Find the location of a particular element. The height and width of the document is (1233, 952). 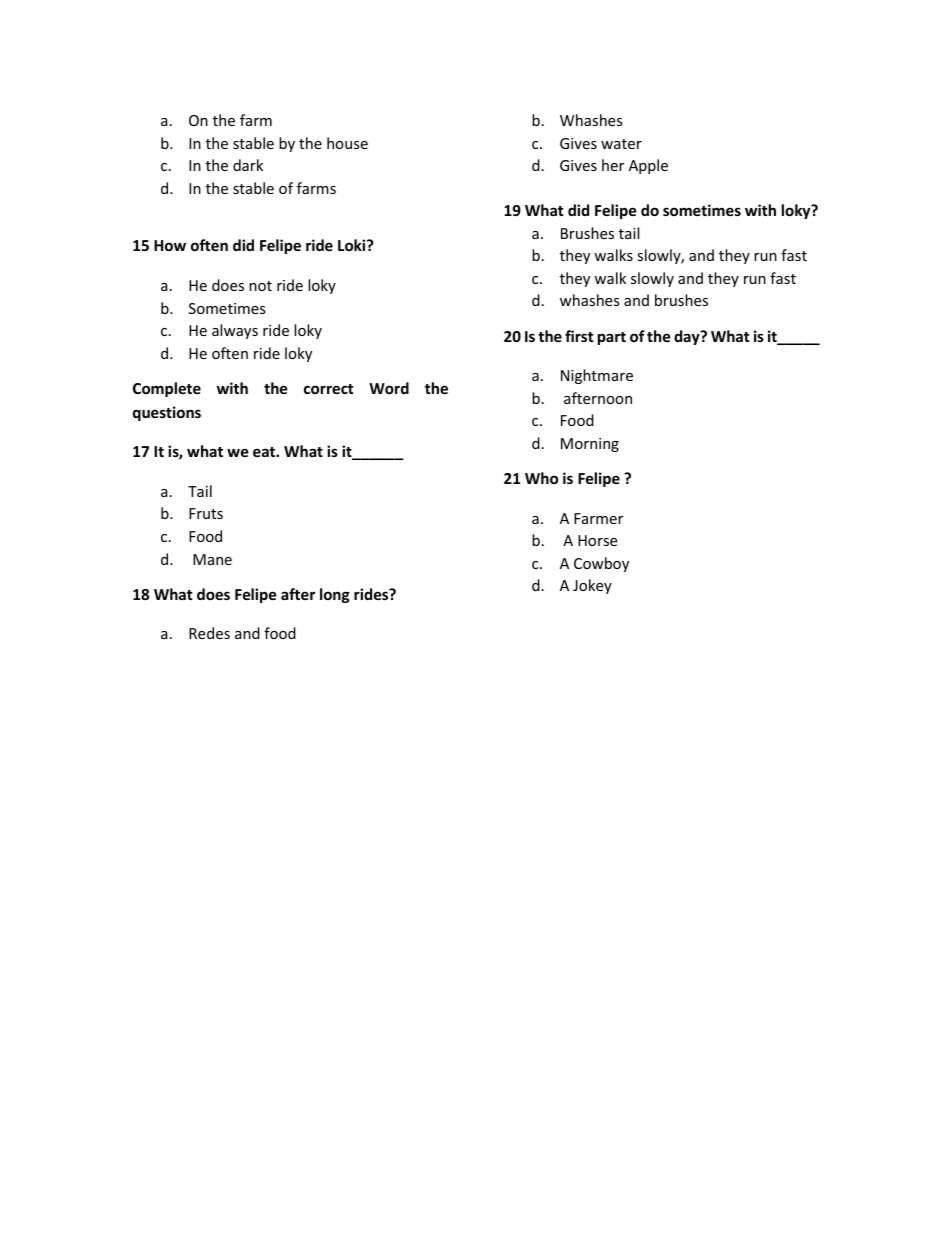

Complete is located at coordinates (167, 389).
